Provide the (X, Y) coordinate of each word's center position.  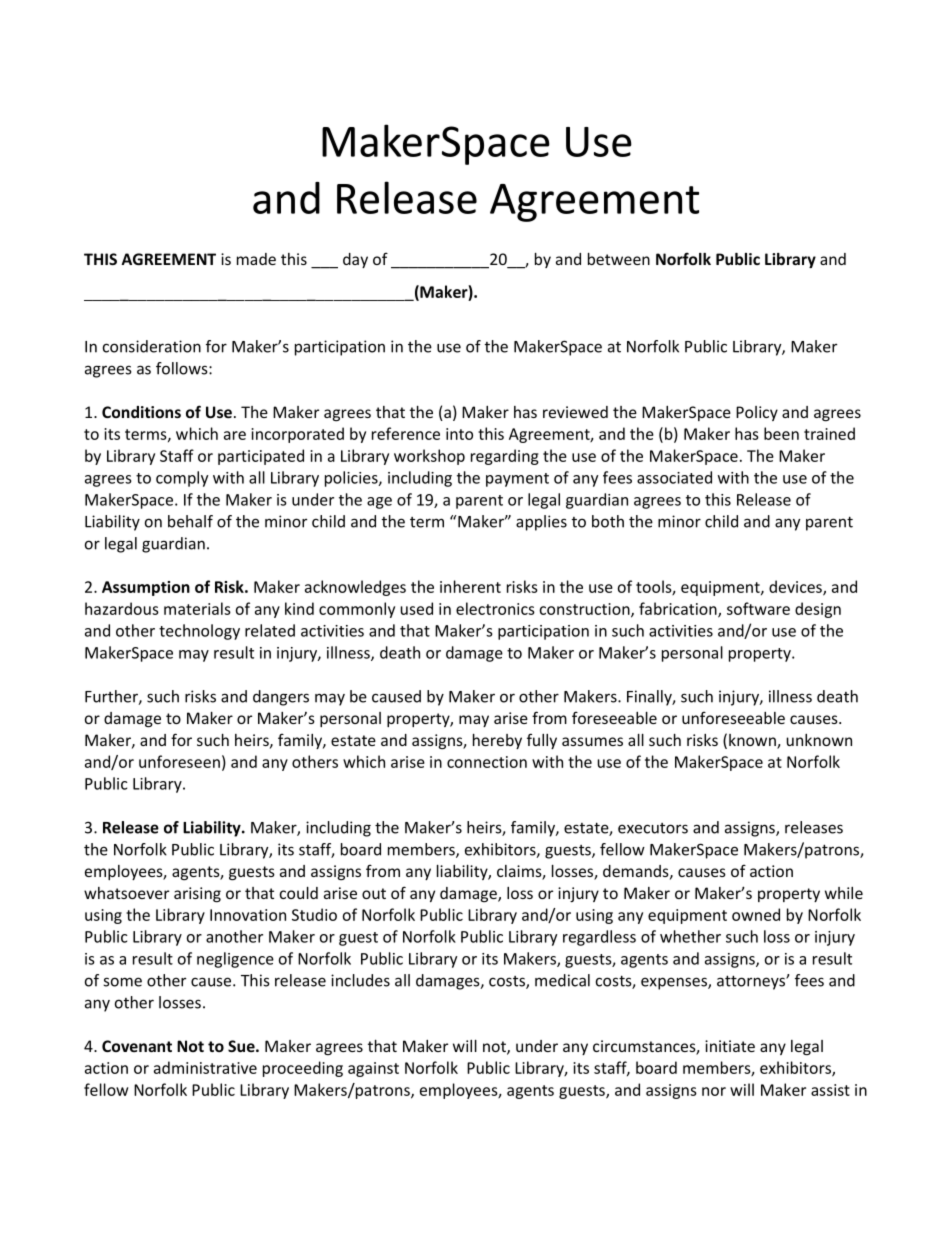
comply (182, 479)
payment (517, 480)
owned (756, 914)
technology (199, 632)
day (355, 260)
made (256, 259)
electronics (495, 608)
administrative (205, 1067)
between (619, 259)
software (758, 608)
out (374, 893)
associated (674, 477)
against (373, 1069)
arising (197, 894)
